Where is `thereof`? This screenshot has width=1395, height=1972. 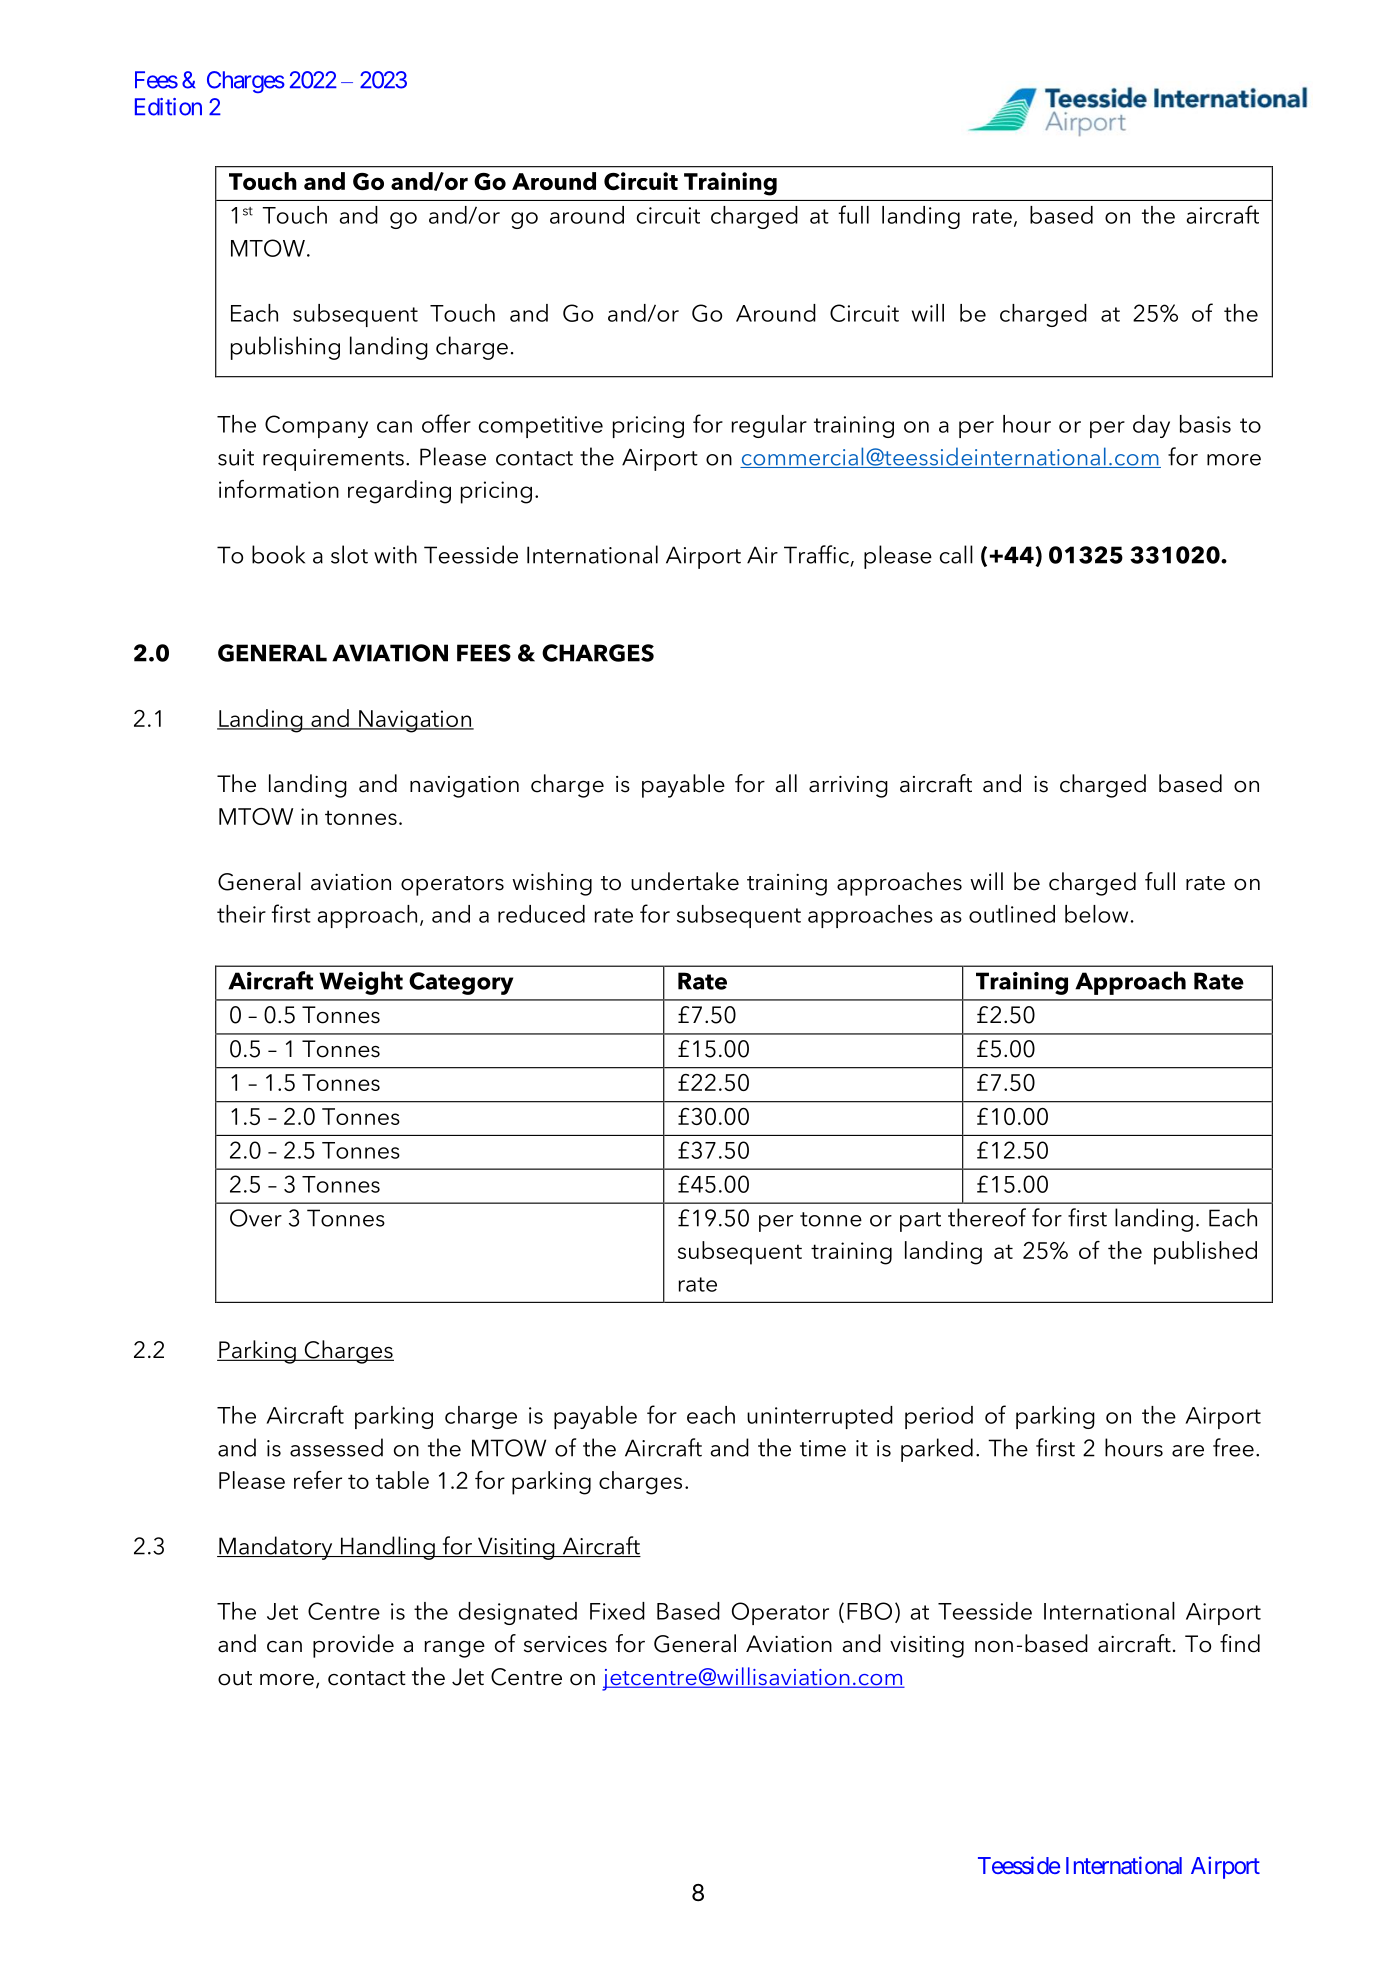 thereof is located at coordinates (987, 1217).
